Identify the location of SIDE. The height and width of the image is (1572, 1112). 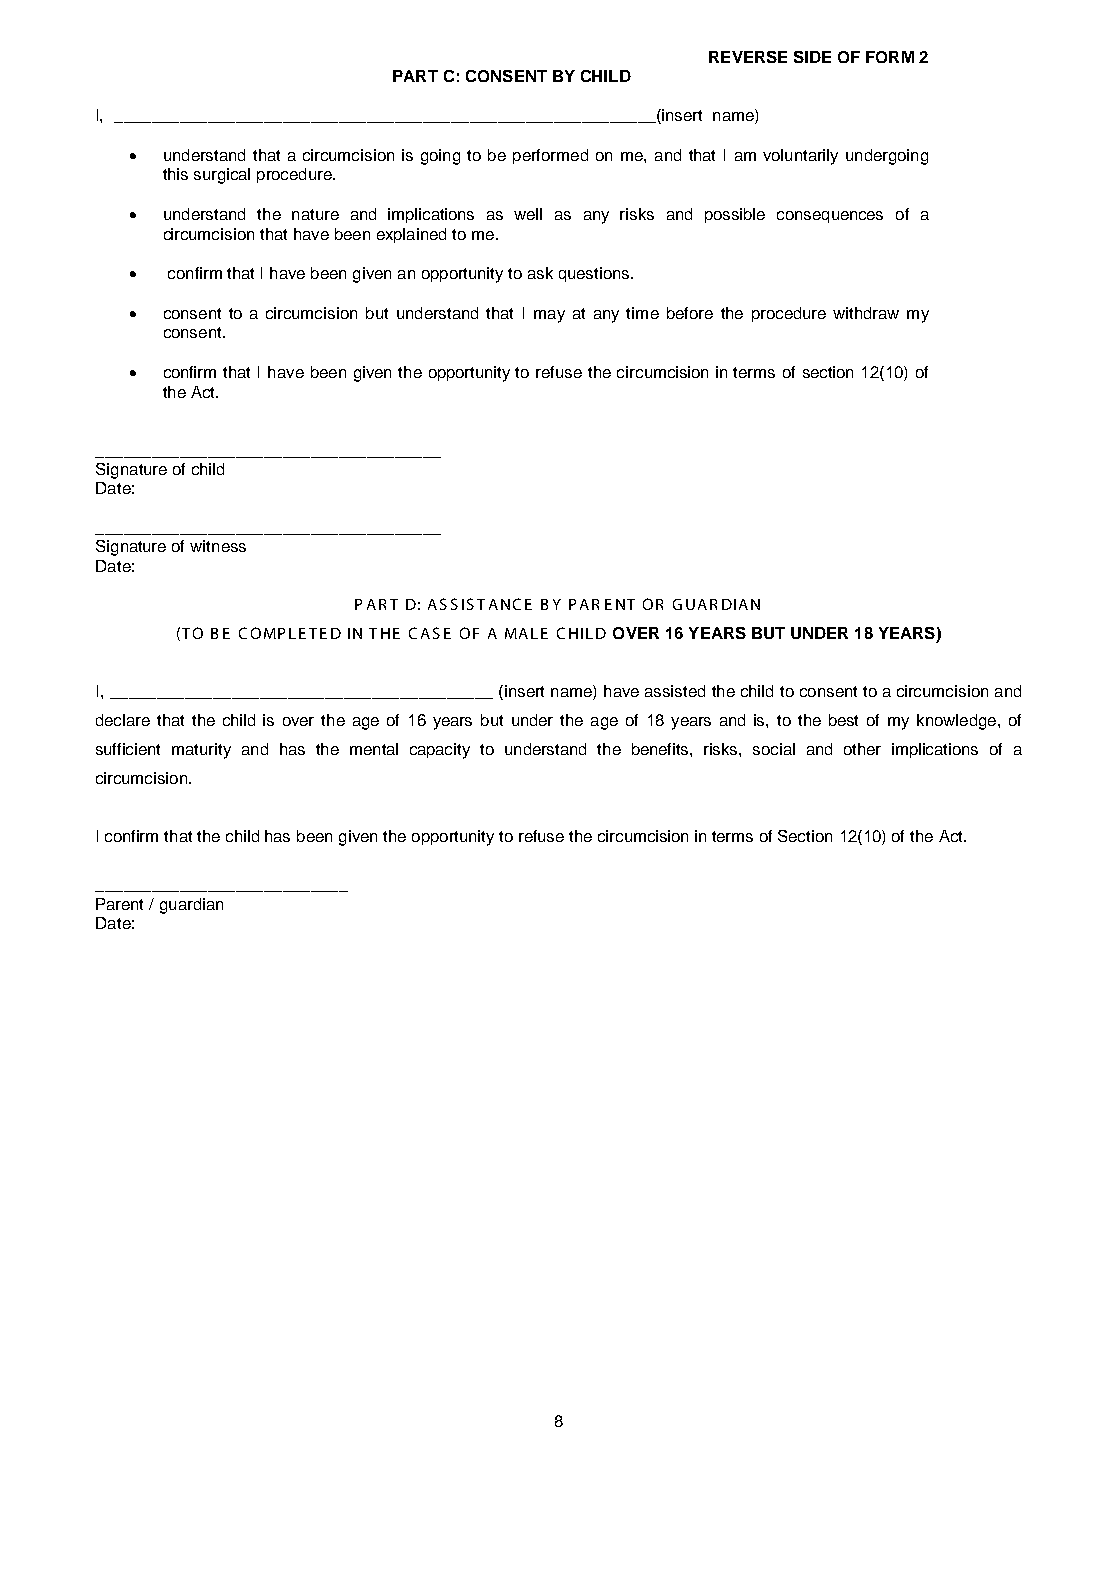
(812, 57).
